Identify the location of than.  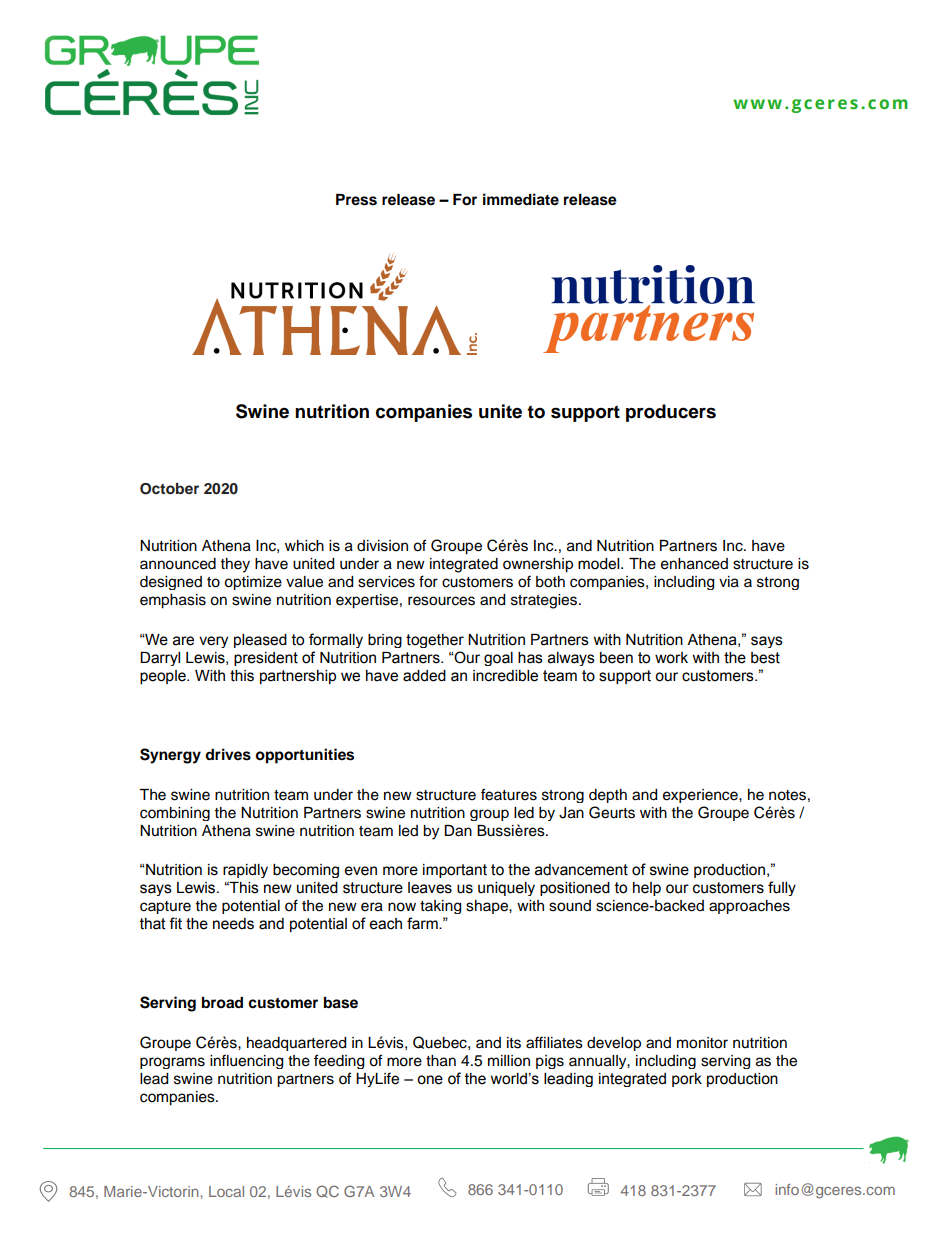
(441, 1061).
